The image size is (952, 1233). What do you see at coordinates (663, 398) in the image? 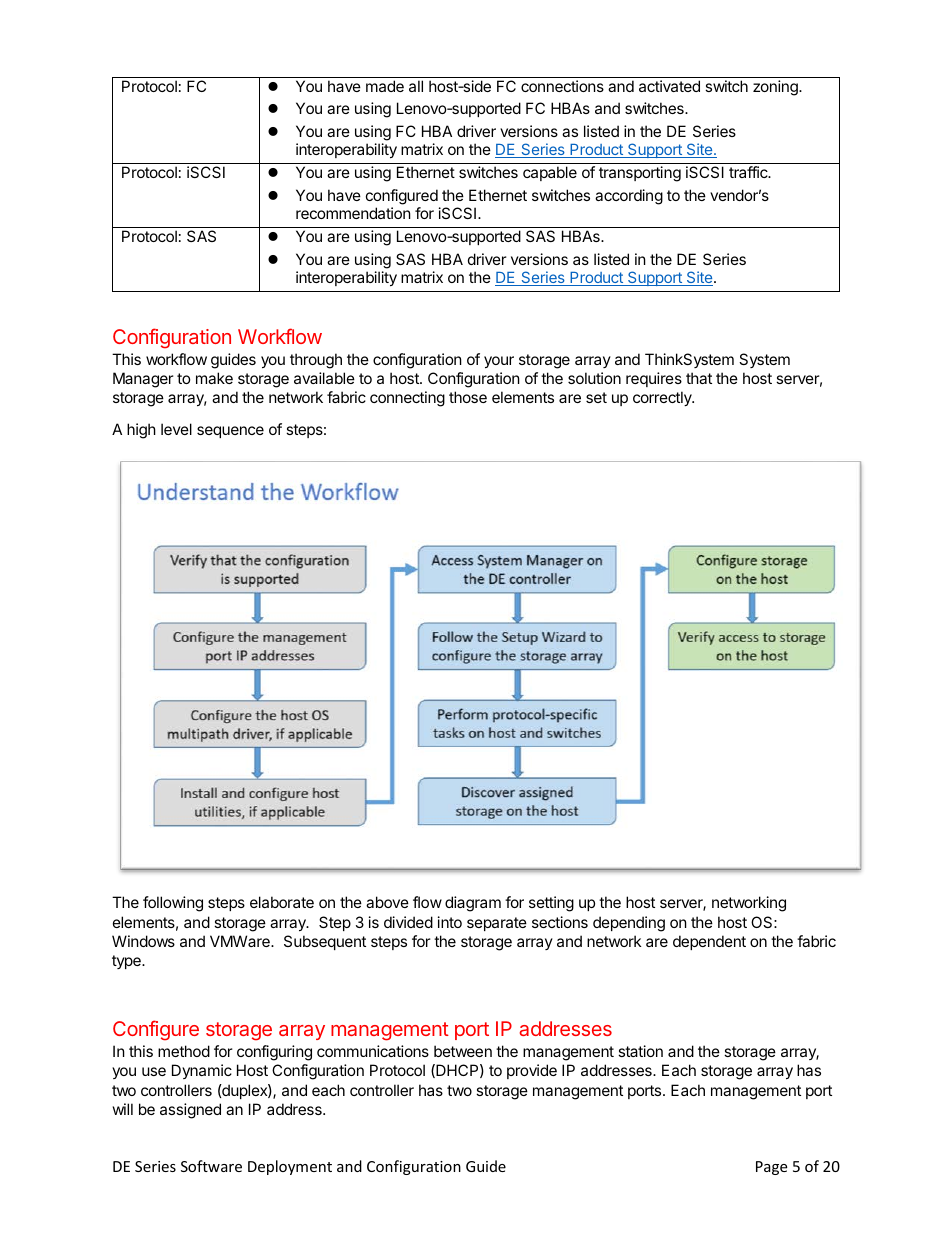
I see `correctly` at bounding box center [663, 398].
